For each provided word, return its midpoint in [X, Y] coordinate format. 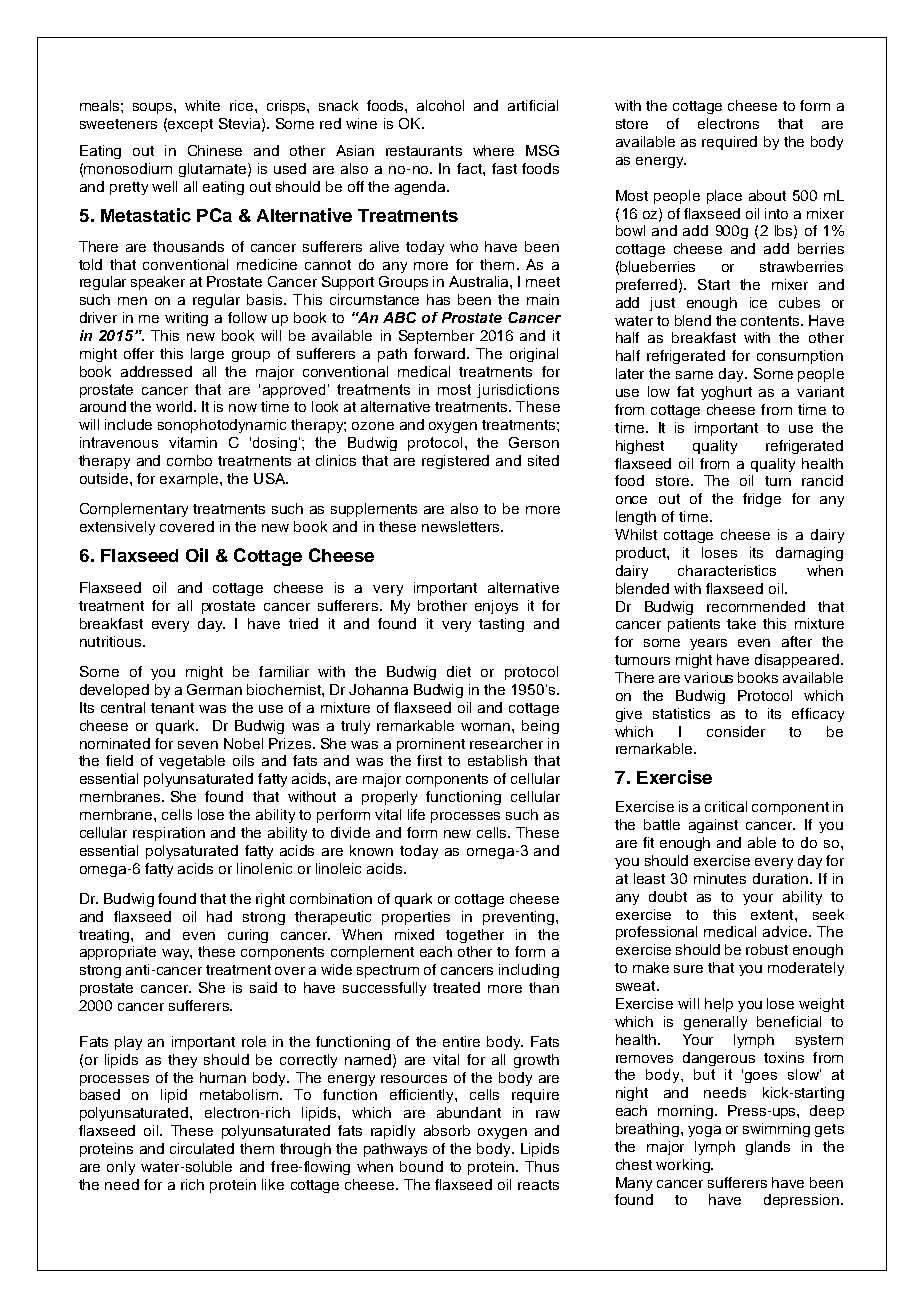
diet [459, 671]
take [741, 623]
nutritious [112, 641]
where [493, 150]
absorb [447, 1130]
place [724, 197]
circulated [202, 1148]
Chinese [215, 150]
